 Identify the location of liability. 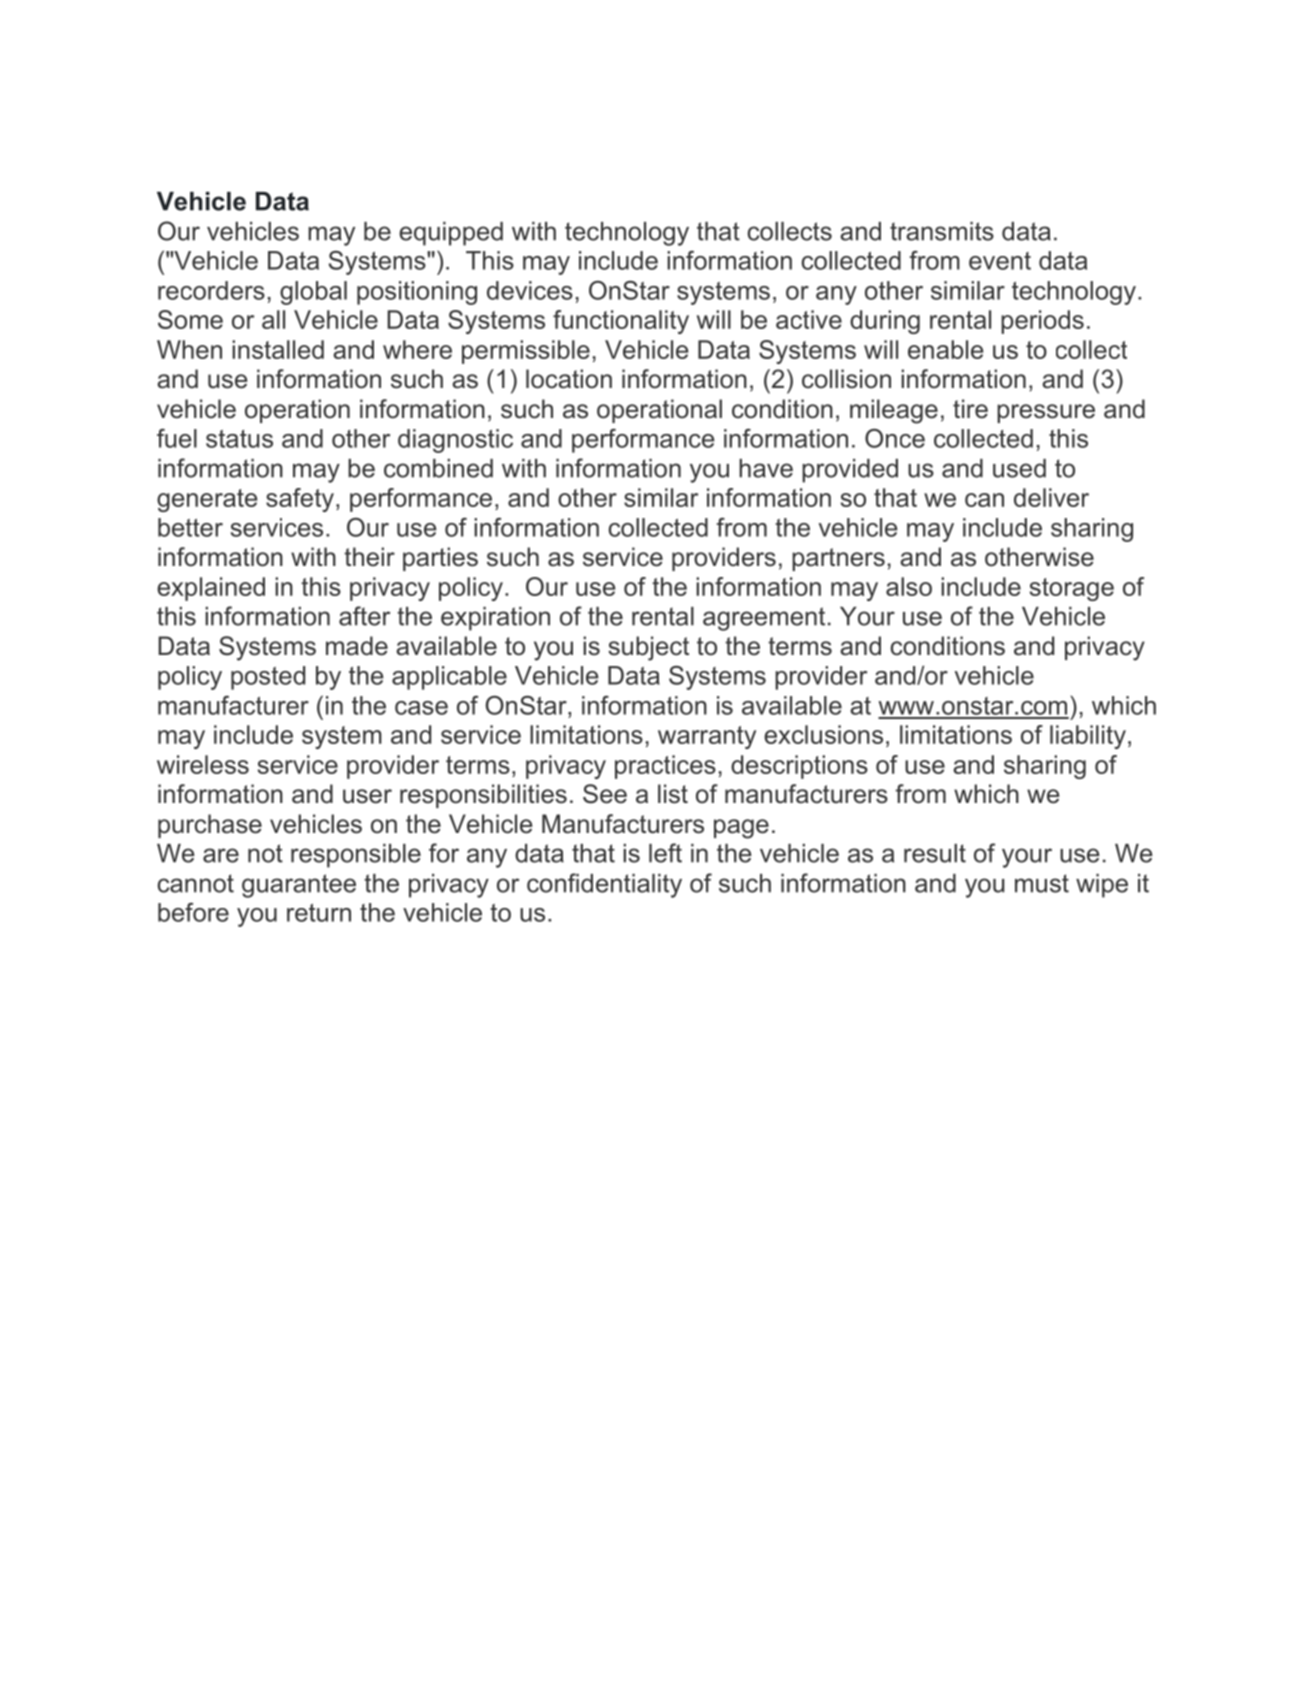
(1088, 737).
